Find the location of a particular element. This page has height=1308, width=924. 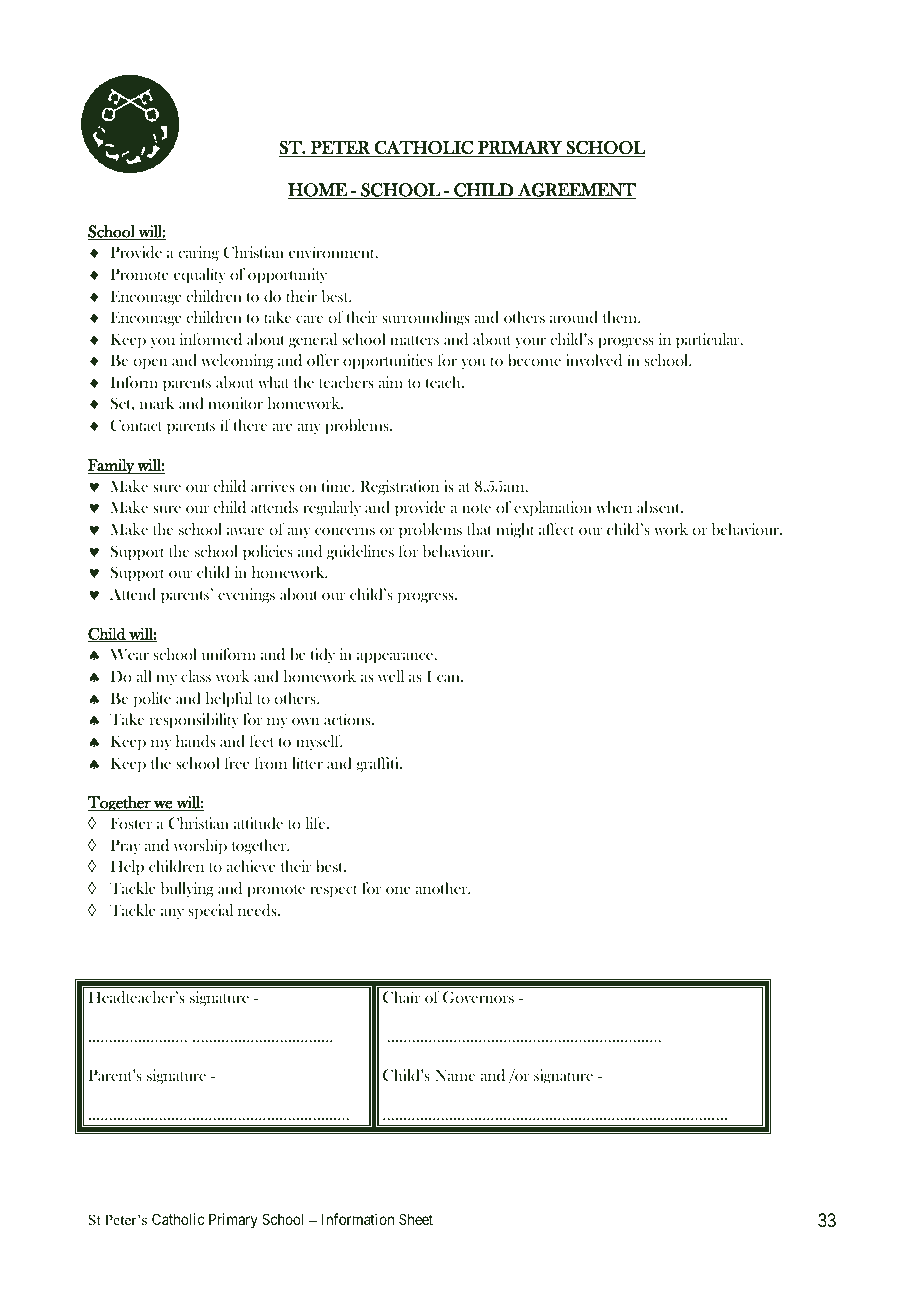

another is located at coordinates (442, 888).
